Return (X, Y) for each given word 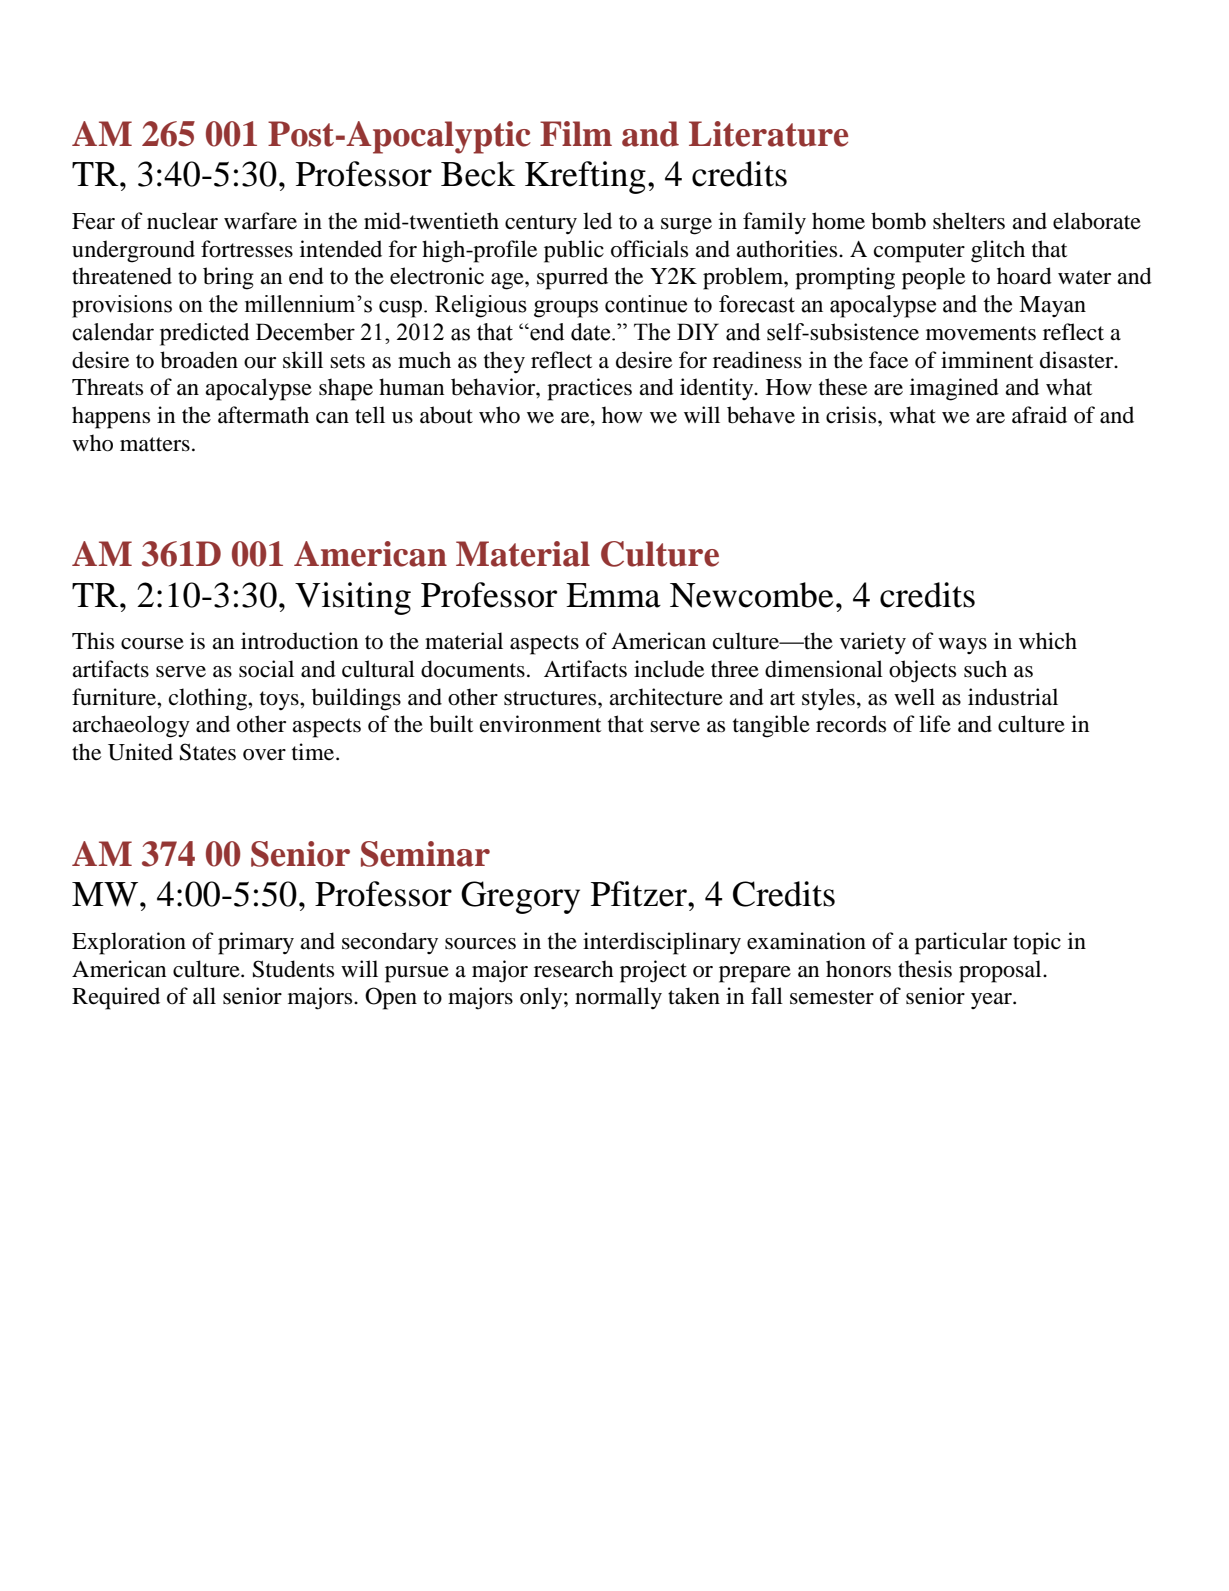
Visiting (353, 598)
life (935, 724)
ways (962, 646)
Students (293, 969)
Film (576, 133)
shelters (969, 221)
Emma (613, 595)
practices (589, 389)
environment (541, 724)
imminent (987, 360)
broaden (199, 360)
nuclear (182, 221)
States (208, 752)
